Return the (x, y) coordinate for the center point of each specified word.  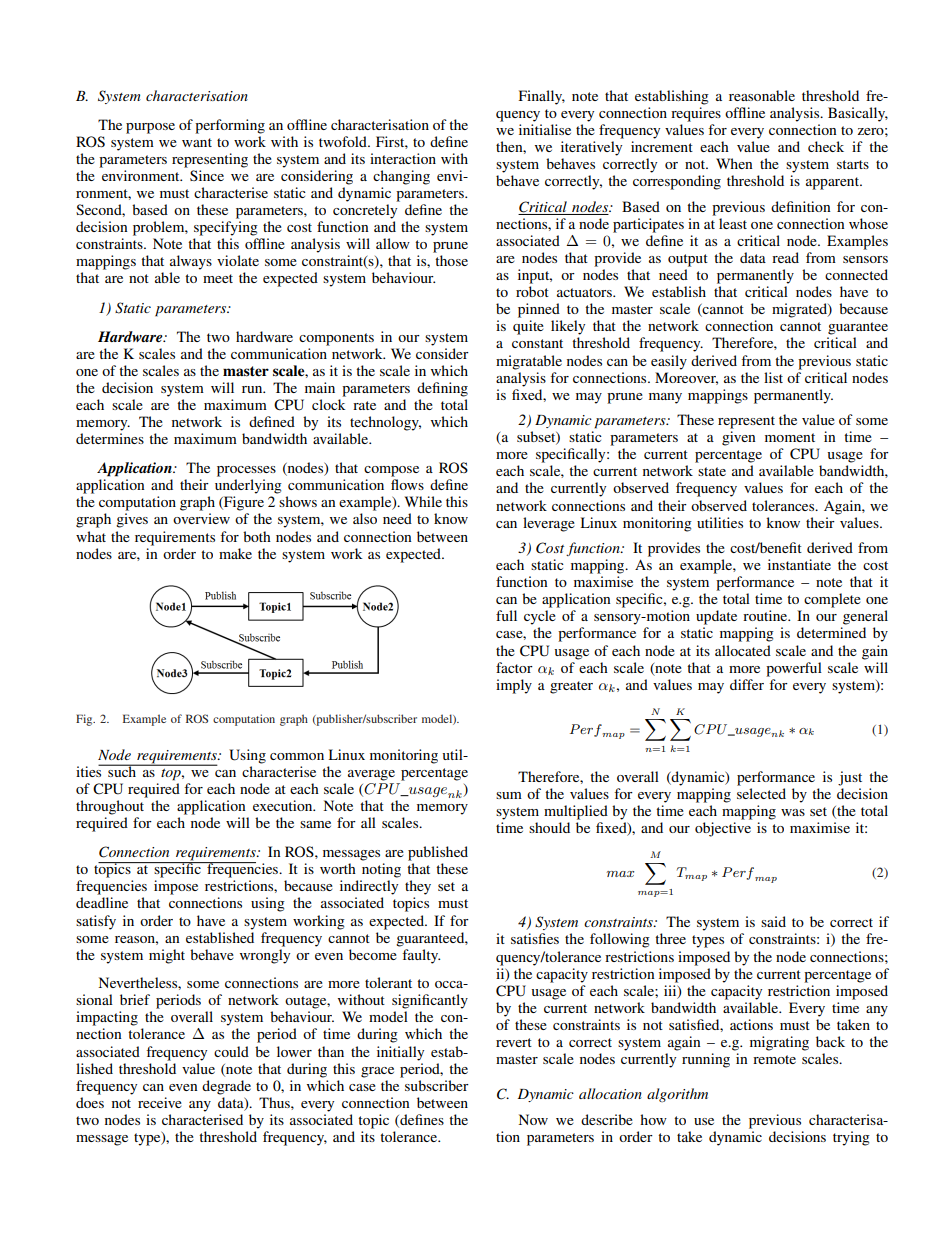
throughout (110, 807)
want (197, 142)
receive (160, 1102)
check (826, 146)
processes (246, 471)
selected (761, 793)
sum (509, 795)
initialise (545, 129)
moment (790, 437)
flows (407, 484)
